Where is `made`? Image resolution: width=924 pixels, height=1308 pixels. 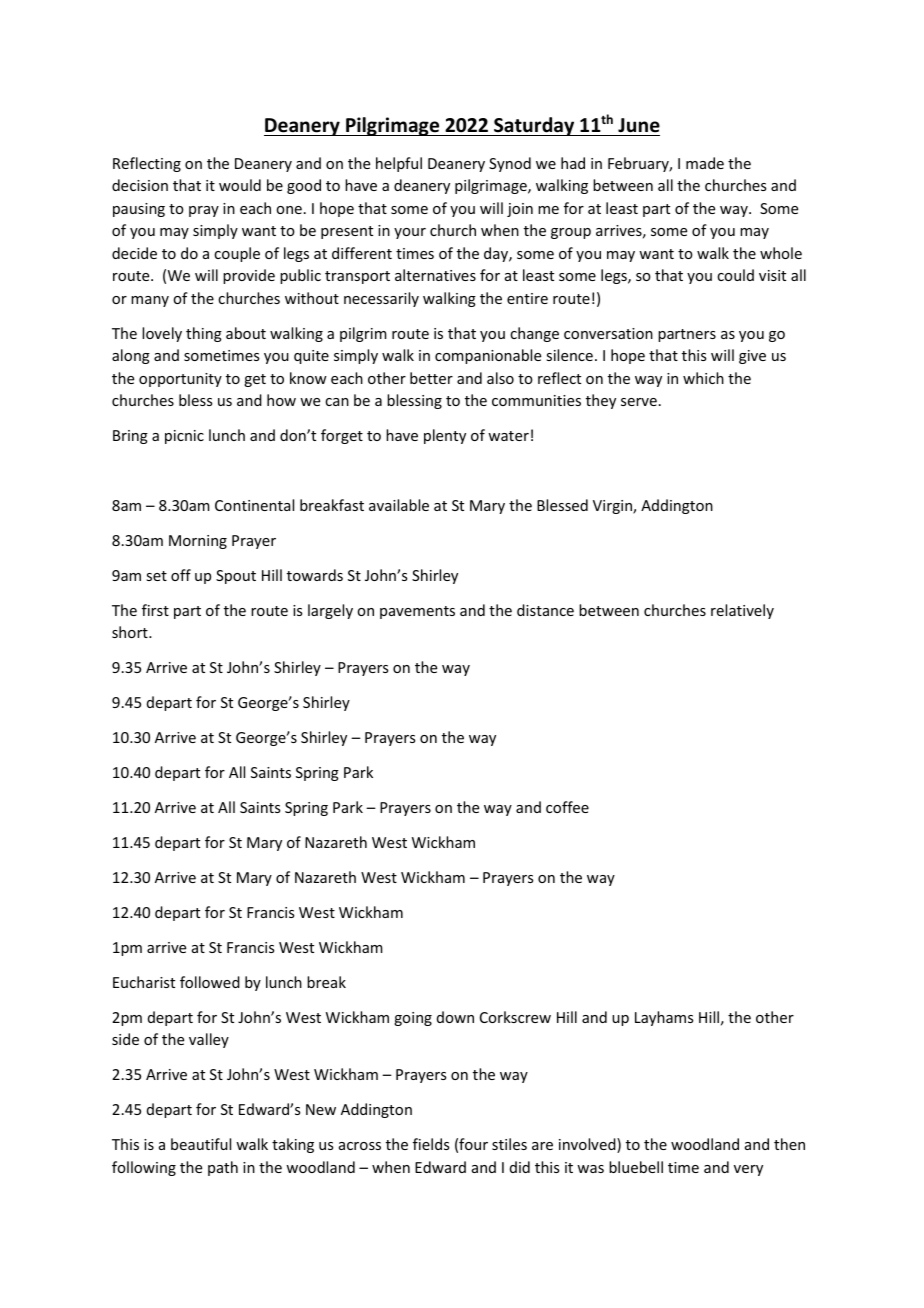
made is located at coordinates (705, 163).
